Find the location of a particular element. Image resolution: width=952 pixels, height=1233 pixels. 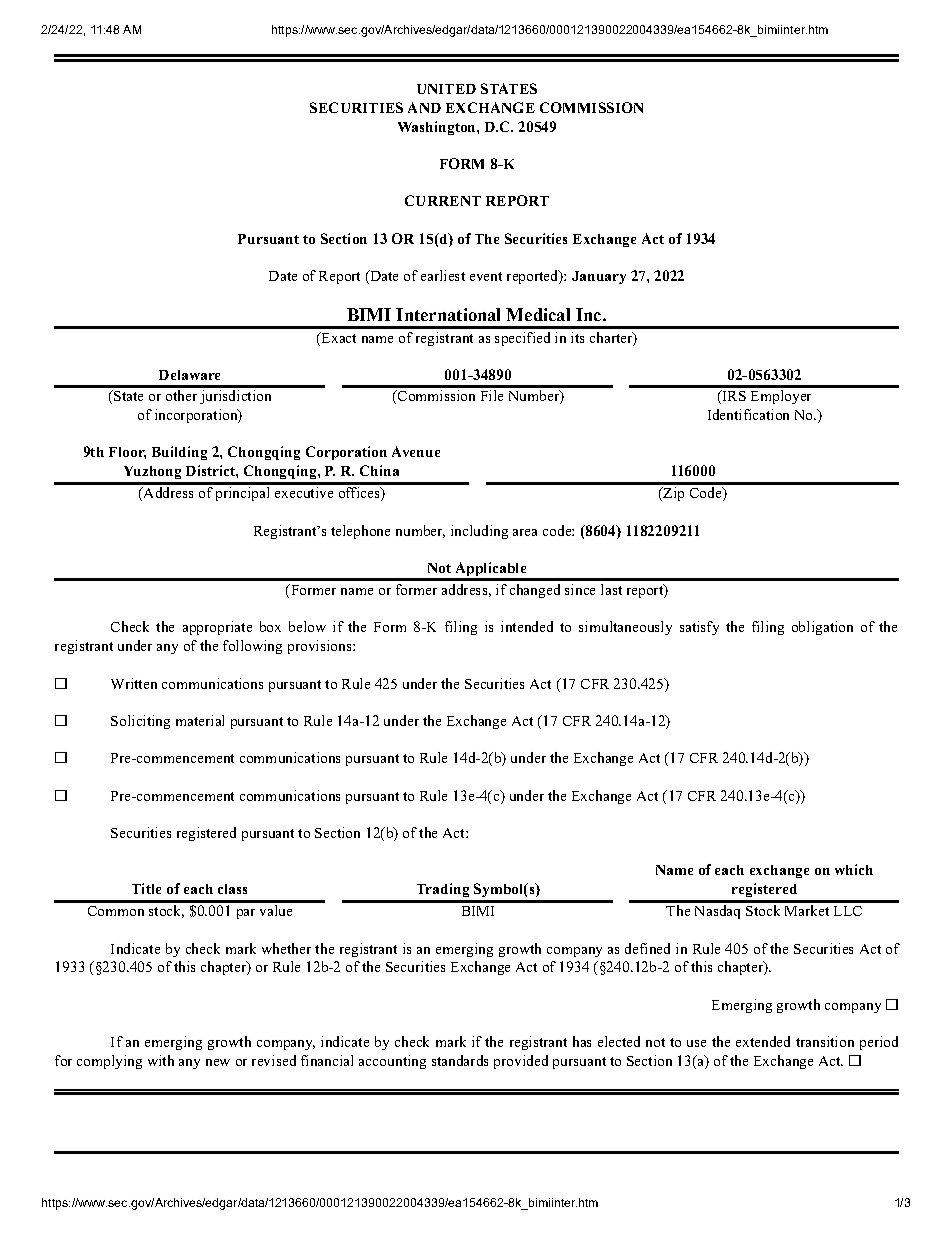

new is located at coordinates (218, 1062).
